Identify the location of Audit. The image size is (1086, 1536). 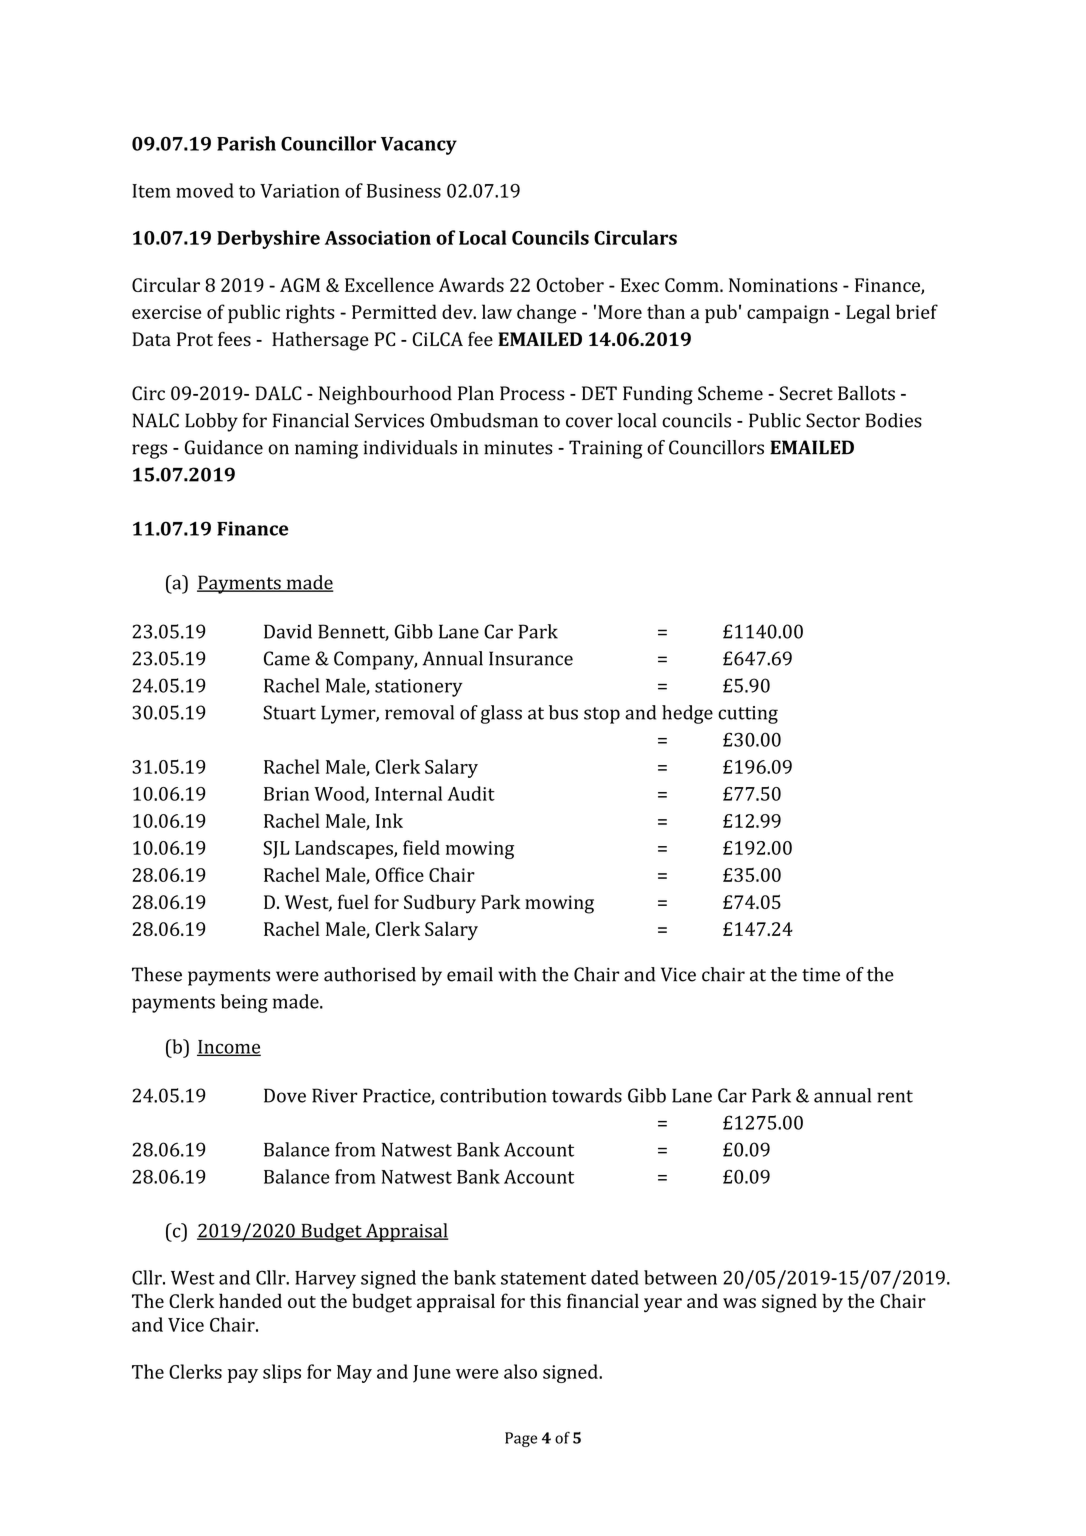
(471, 793).
